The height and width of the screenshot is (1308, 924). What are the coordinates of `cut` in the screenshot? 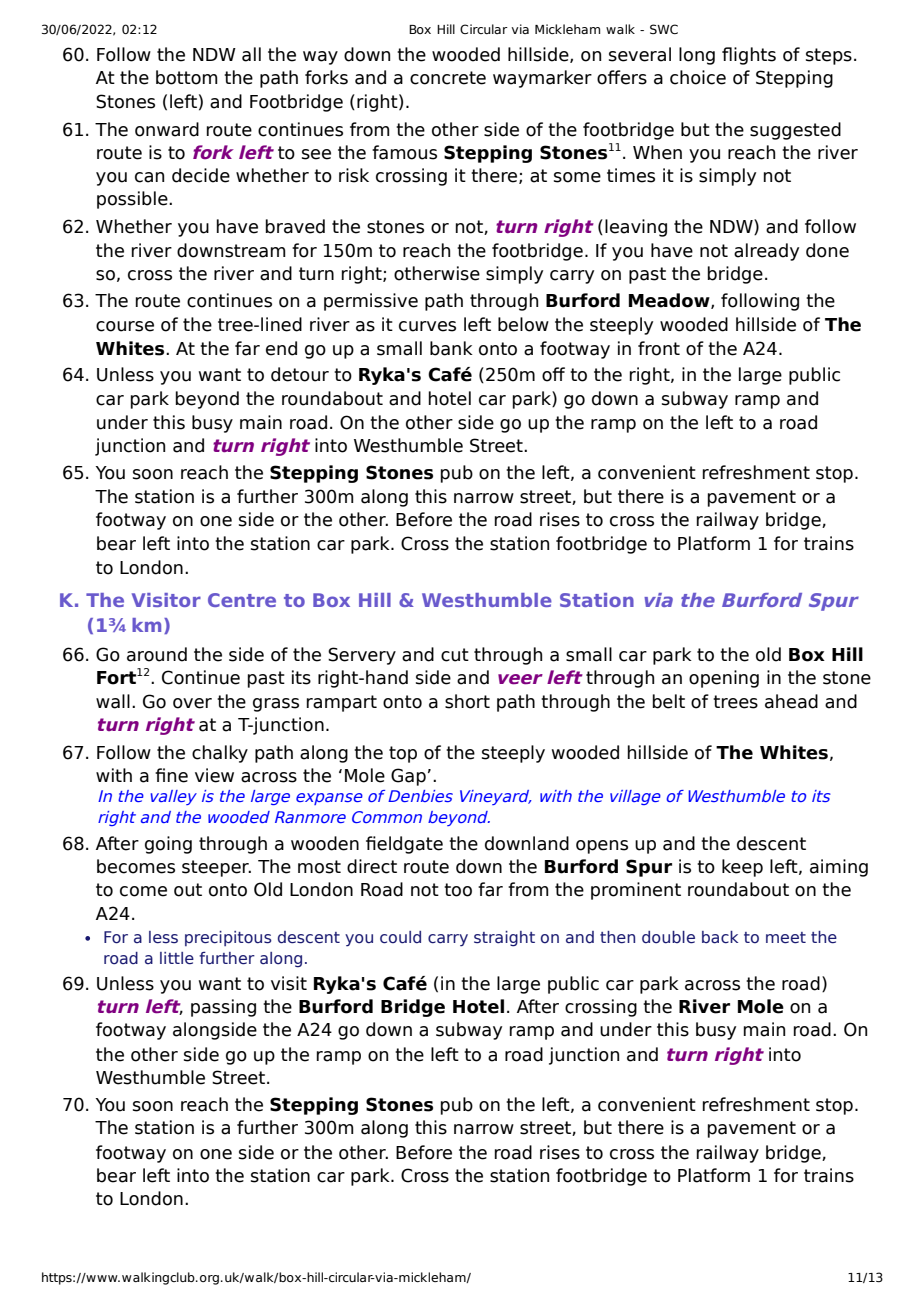 It's located at (455, 655).
